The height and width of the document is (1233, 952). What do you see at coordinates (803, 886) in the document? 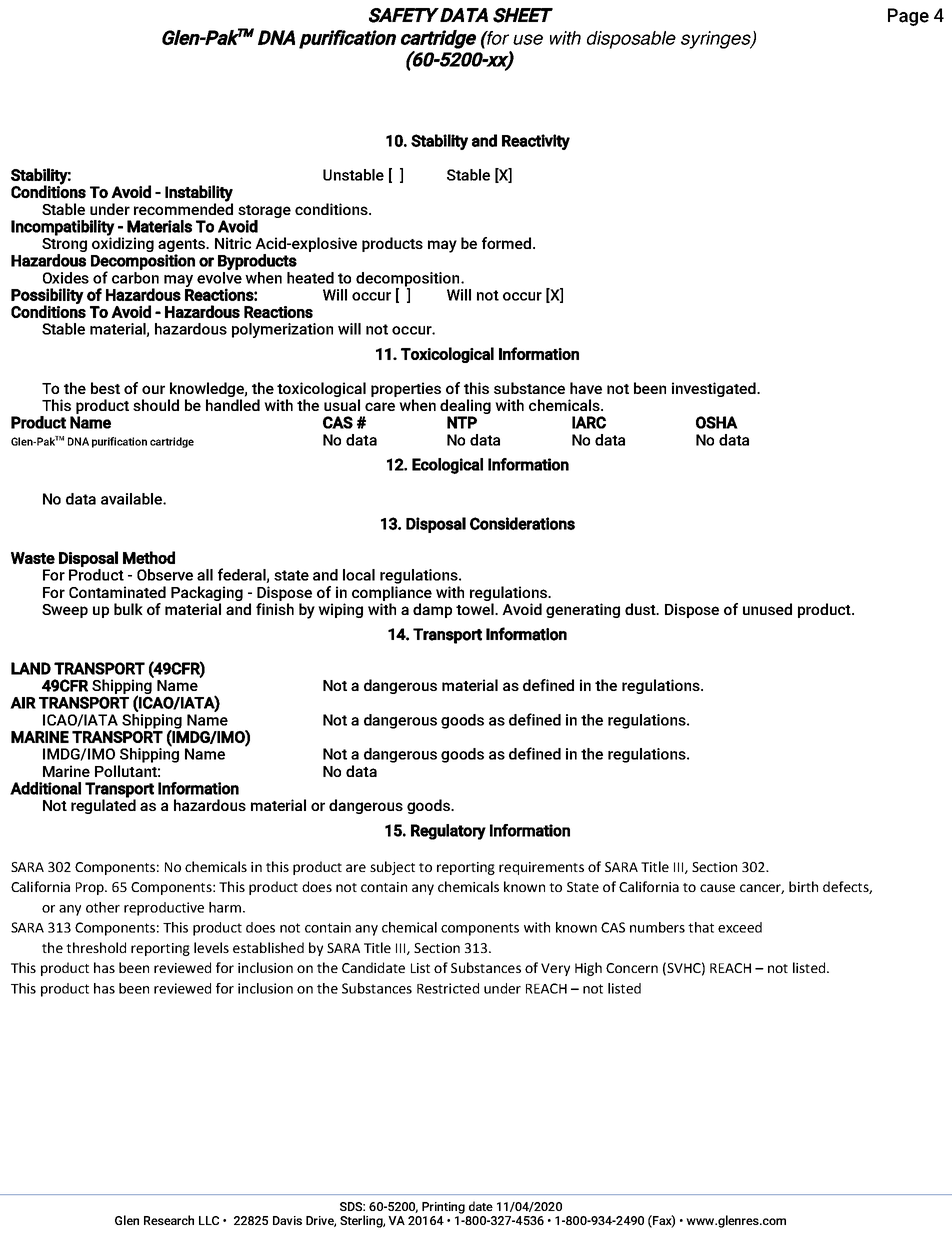
I see `birth` at bounding box center [803, 886].
